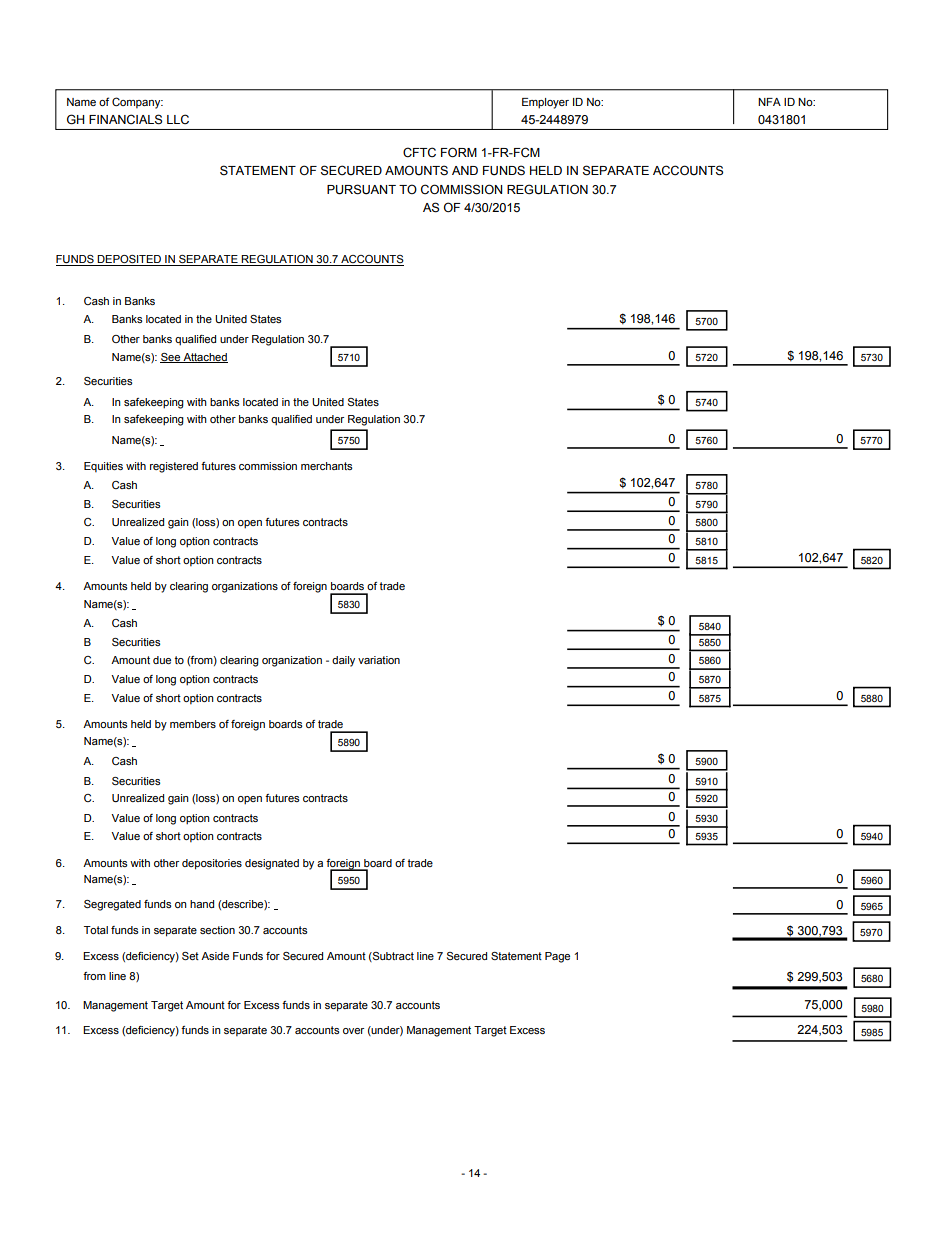  I want to click on NFA, so click(769, 102).
